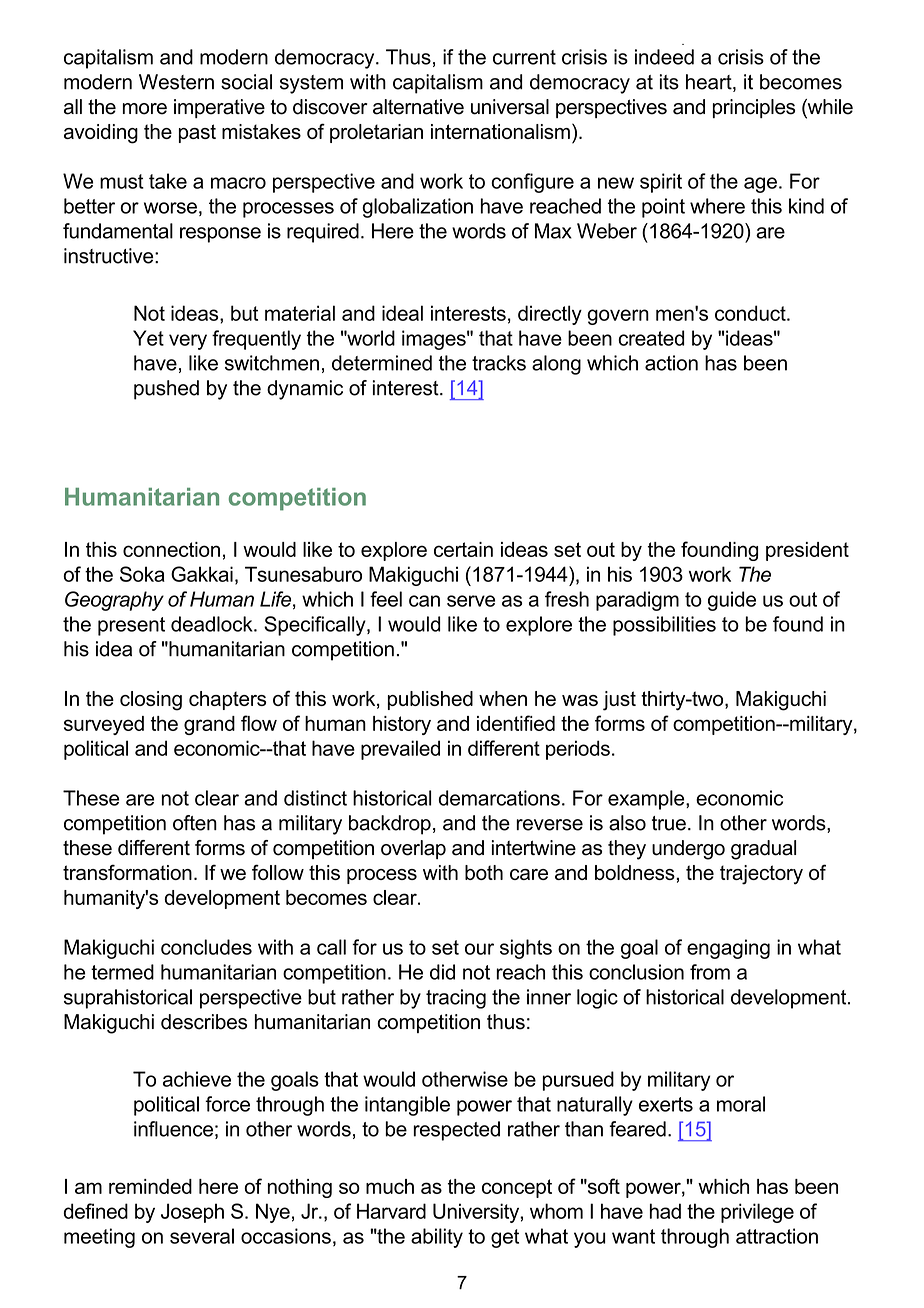  I want to click on Western, so click(176, 82).
